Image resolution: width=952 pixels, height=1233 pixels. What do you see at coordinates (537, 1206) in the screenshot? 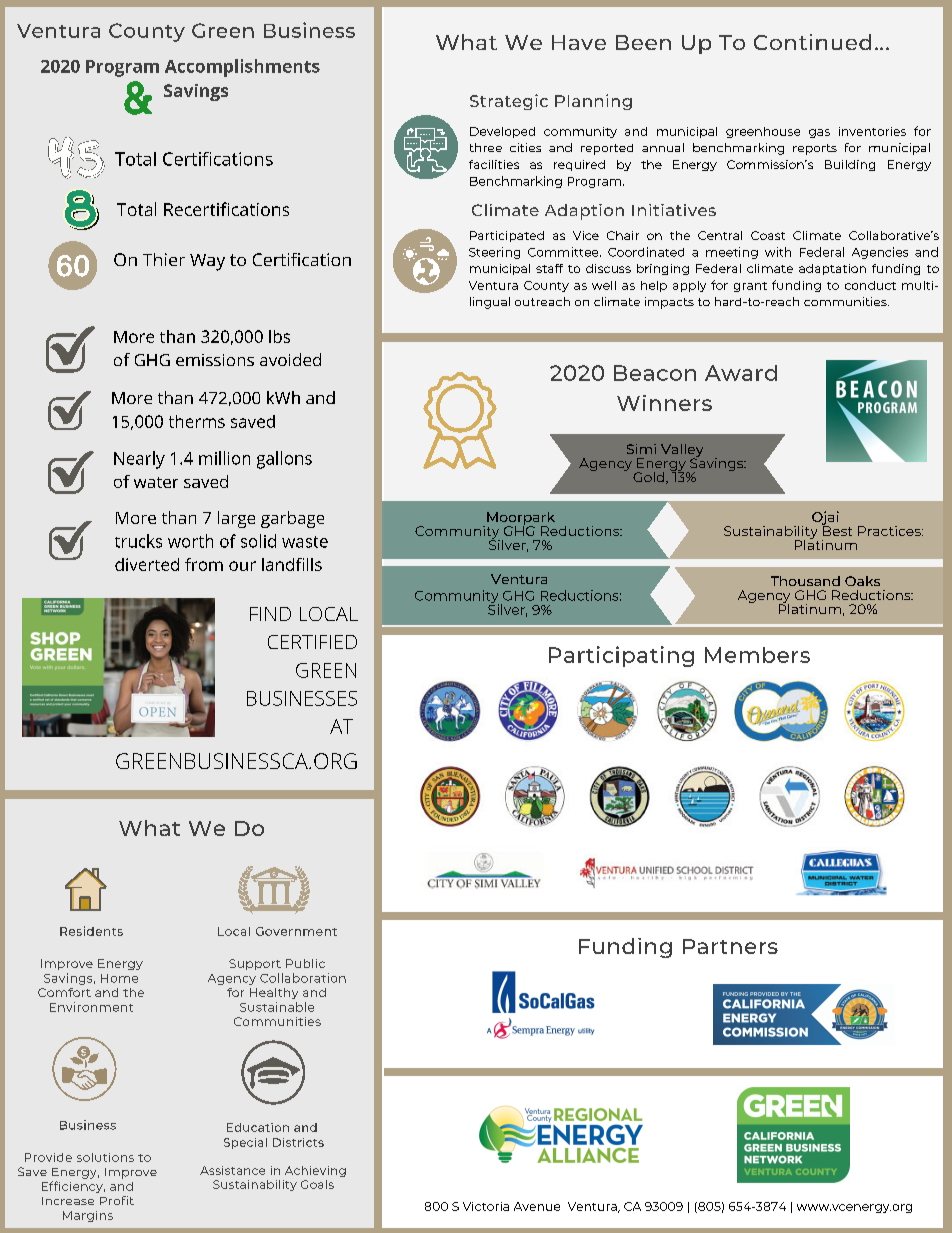
I see `Avenue` at bounding box center [537, 1206].
